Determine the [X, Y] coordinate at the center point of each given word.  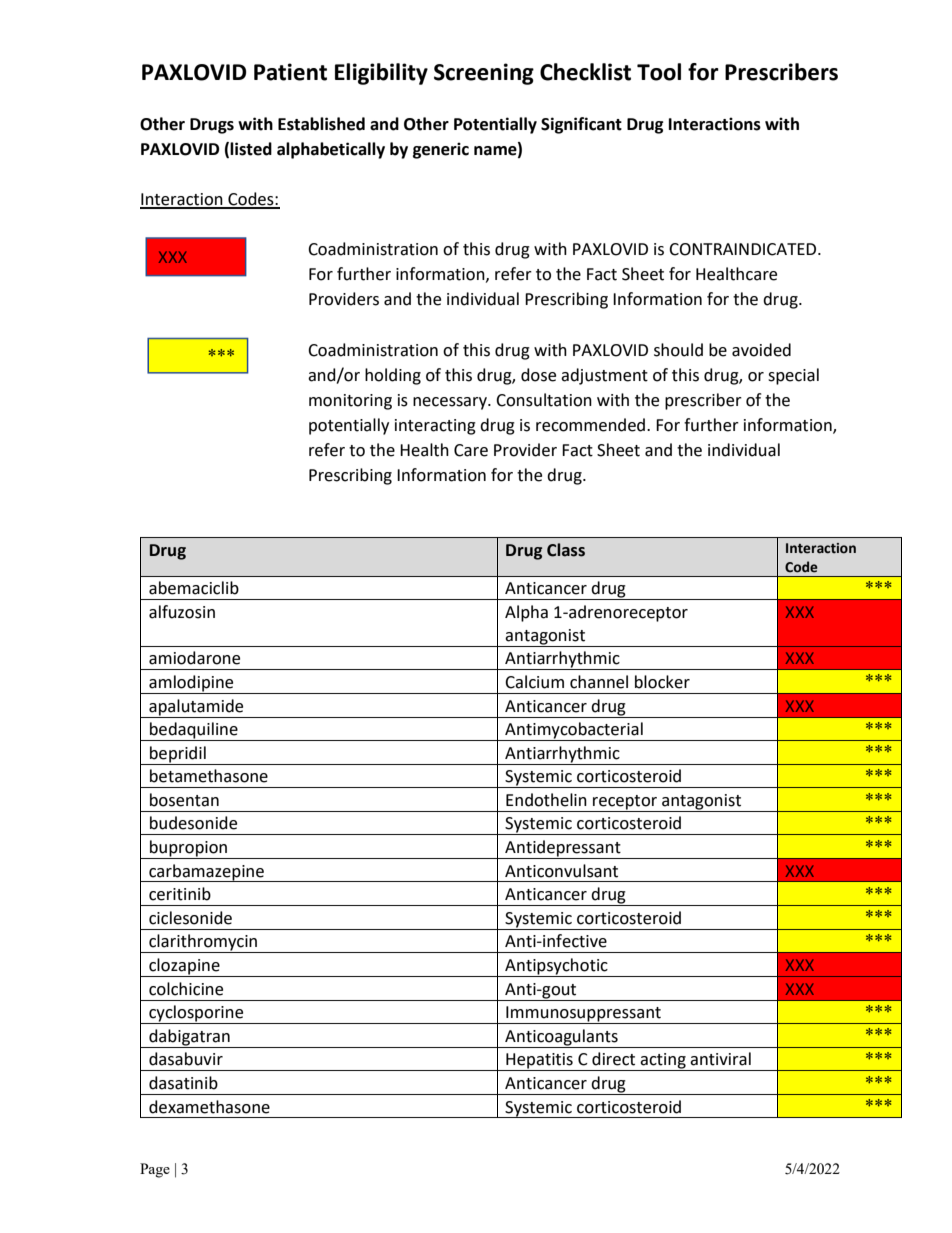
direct [613, 1059]
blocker [662, 682]
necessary [451, 403]
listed [251, 149]
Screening [484, 74]
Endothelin [546, 800]
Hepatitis [539, 1062]
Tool [659, 72]
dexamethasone [209, 1107]
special [793, 376]
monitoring [350, 402]
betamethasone [209, 776]
